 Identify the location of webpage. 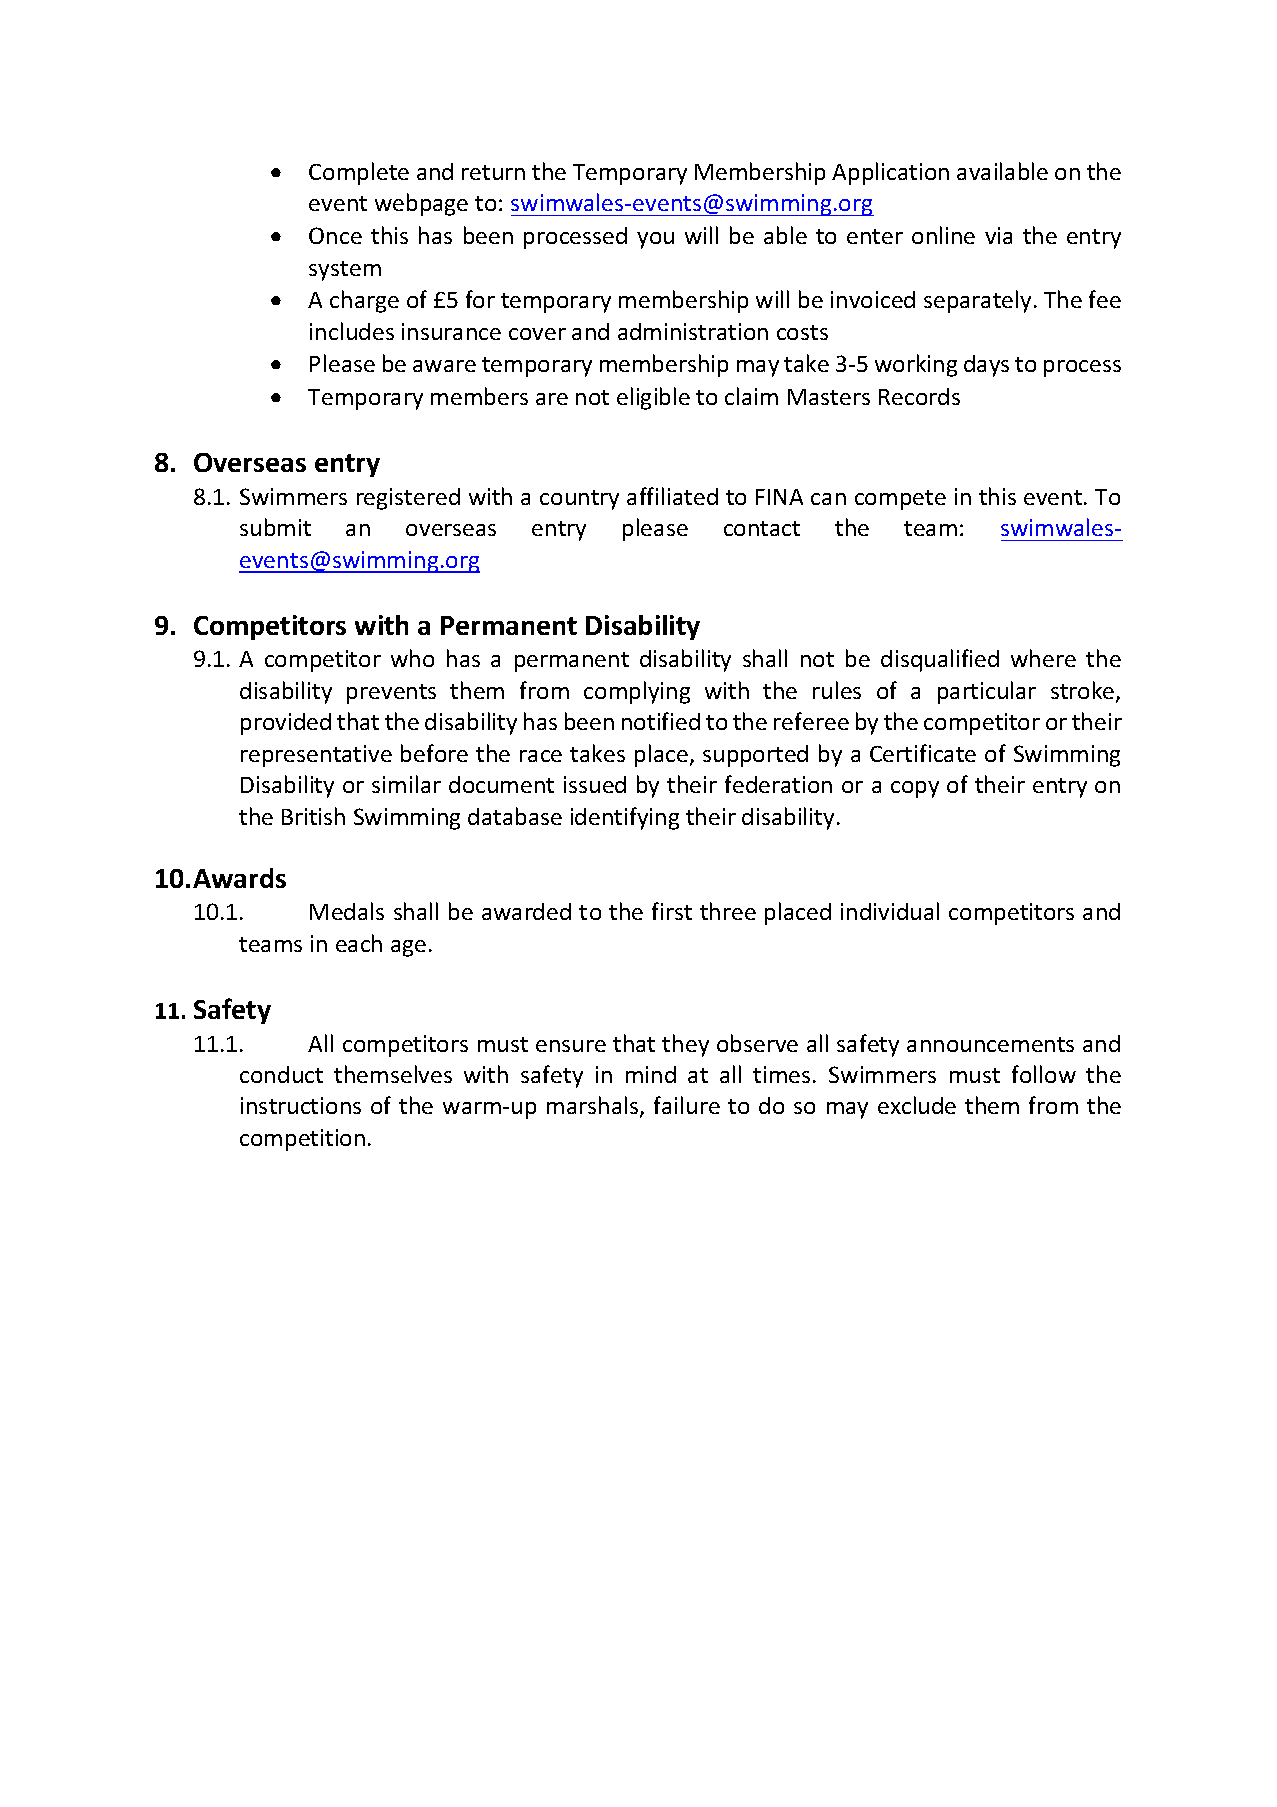
(421, 204).
